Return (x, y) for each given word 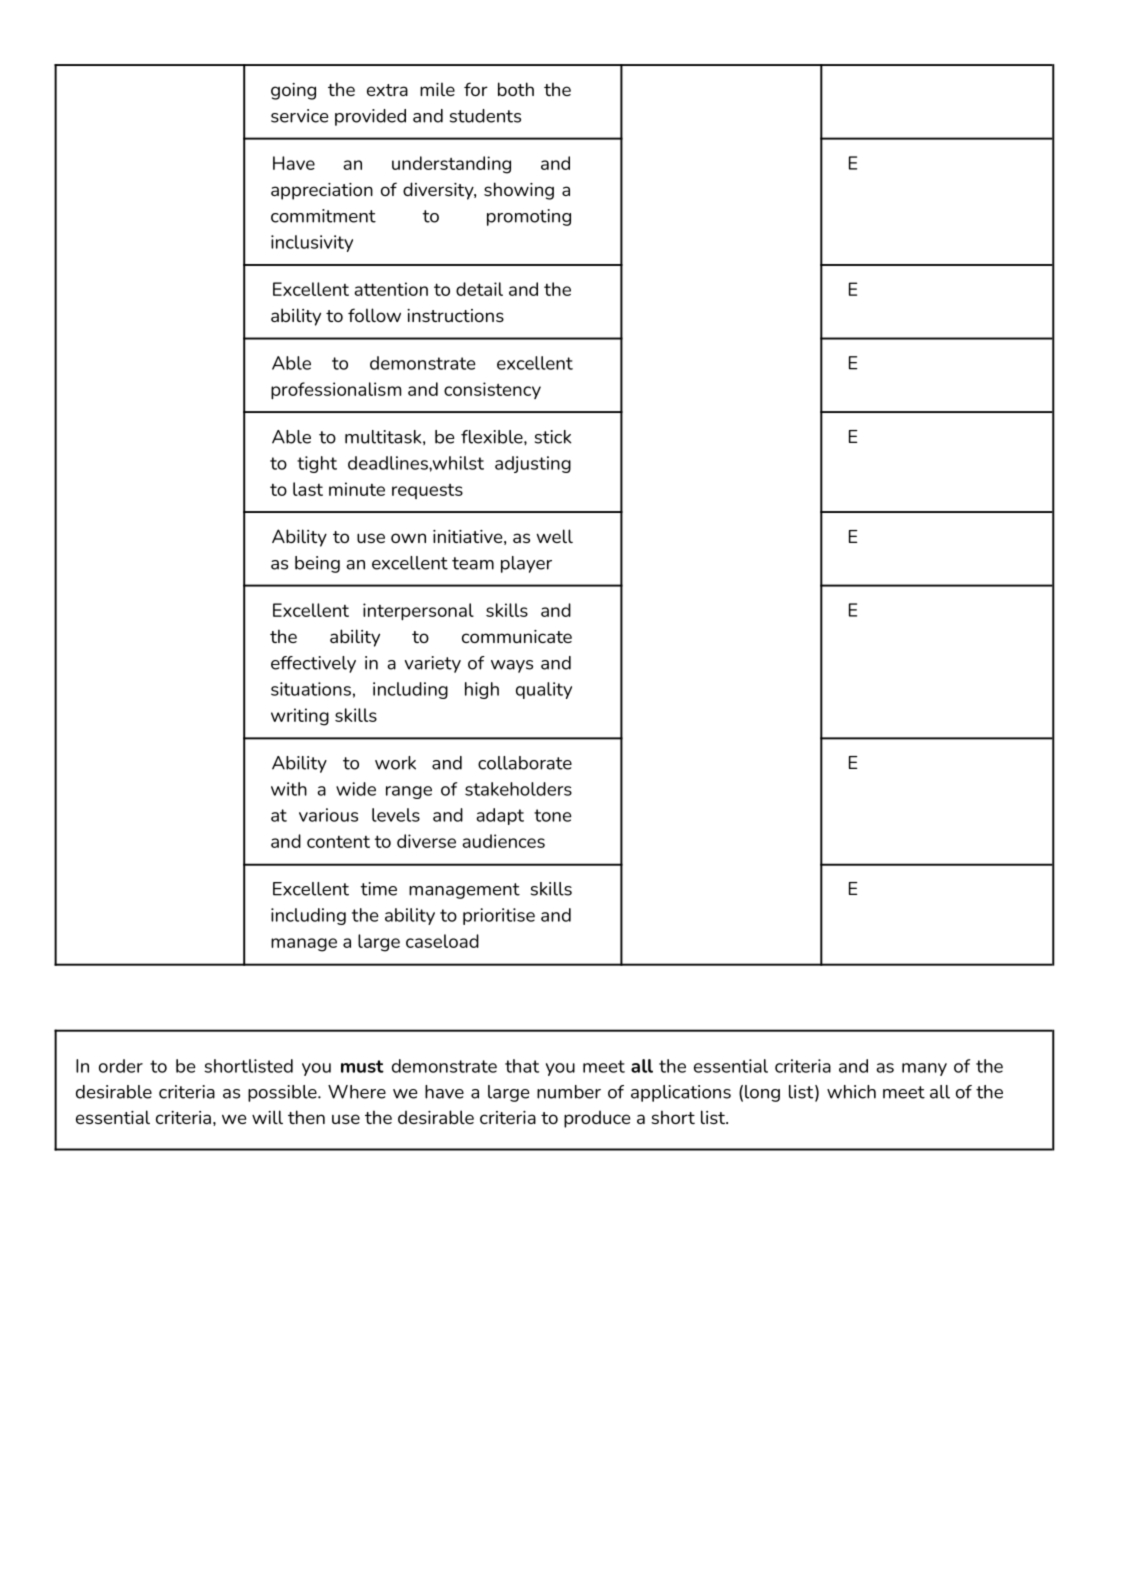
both (516, 89)
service (299, 116)
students (485, 116)
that (522, 1066)
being (317, 564)
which (851, 1092)
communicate (517, 636)
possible (283, 1093)
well (554, 536)
